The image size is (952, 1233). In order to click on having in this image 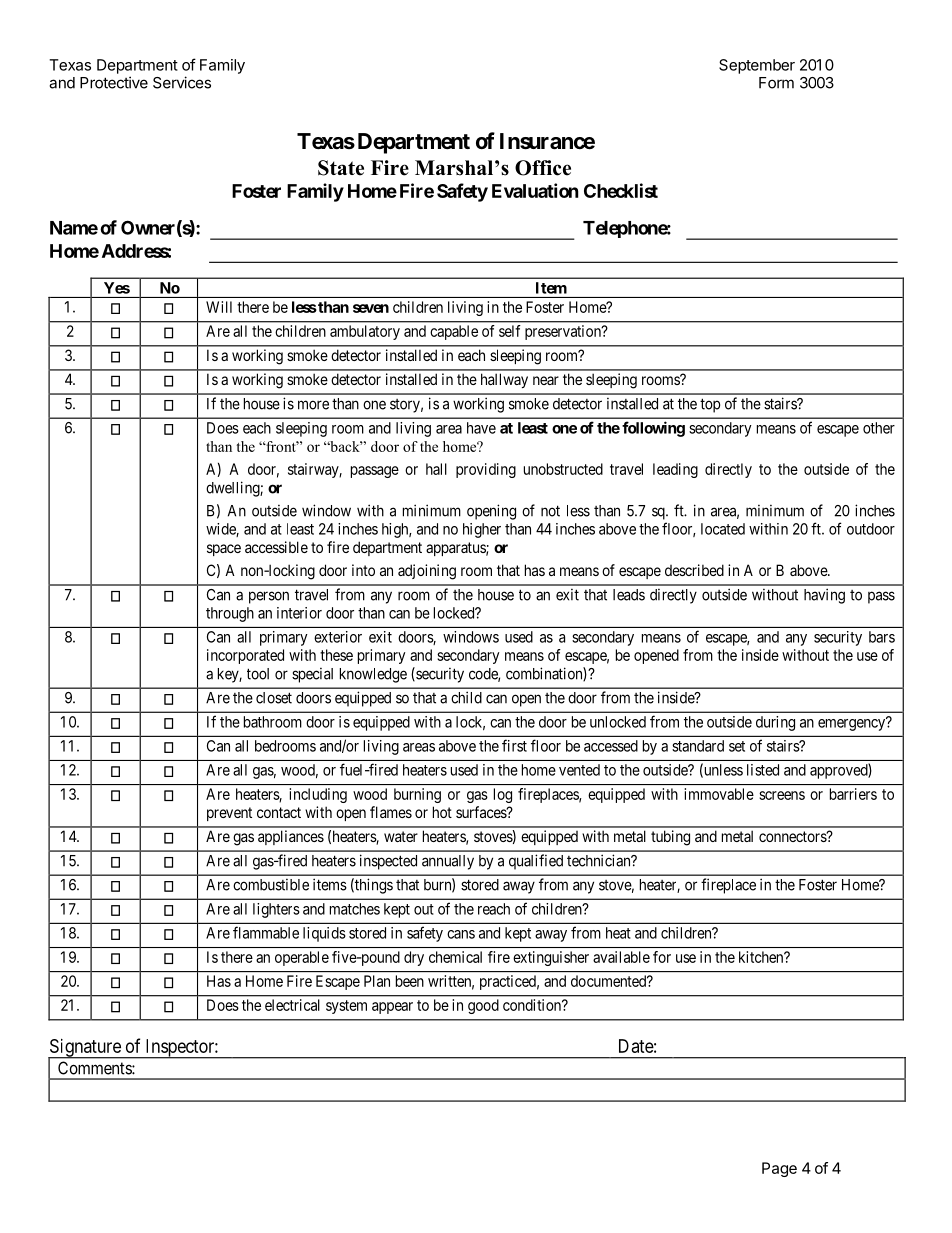, I will do `click(824, 596)`.
